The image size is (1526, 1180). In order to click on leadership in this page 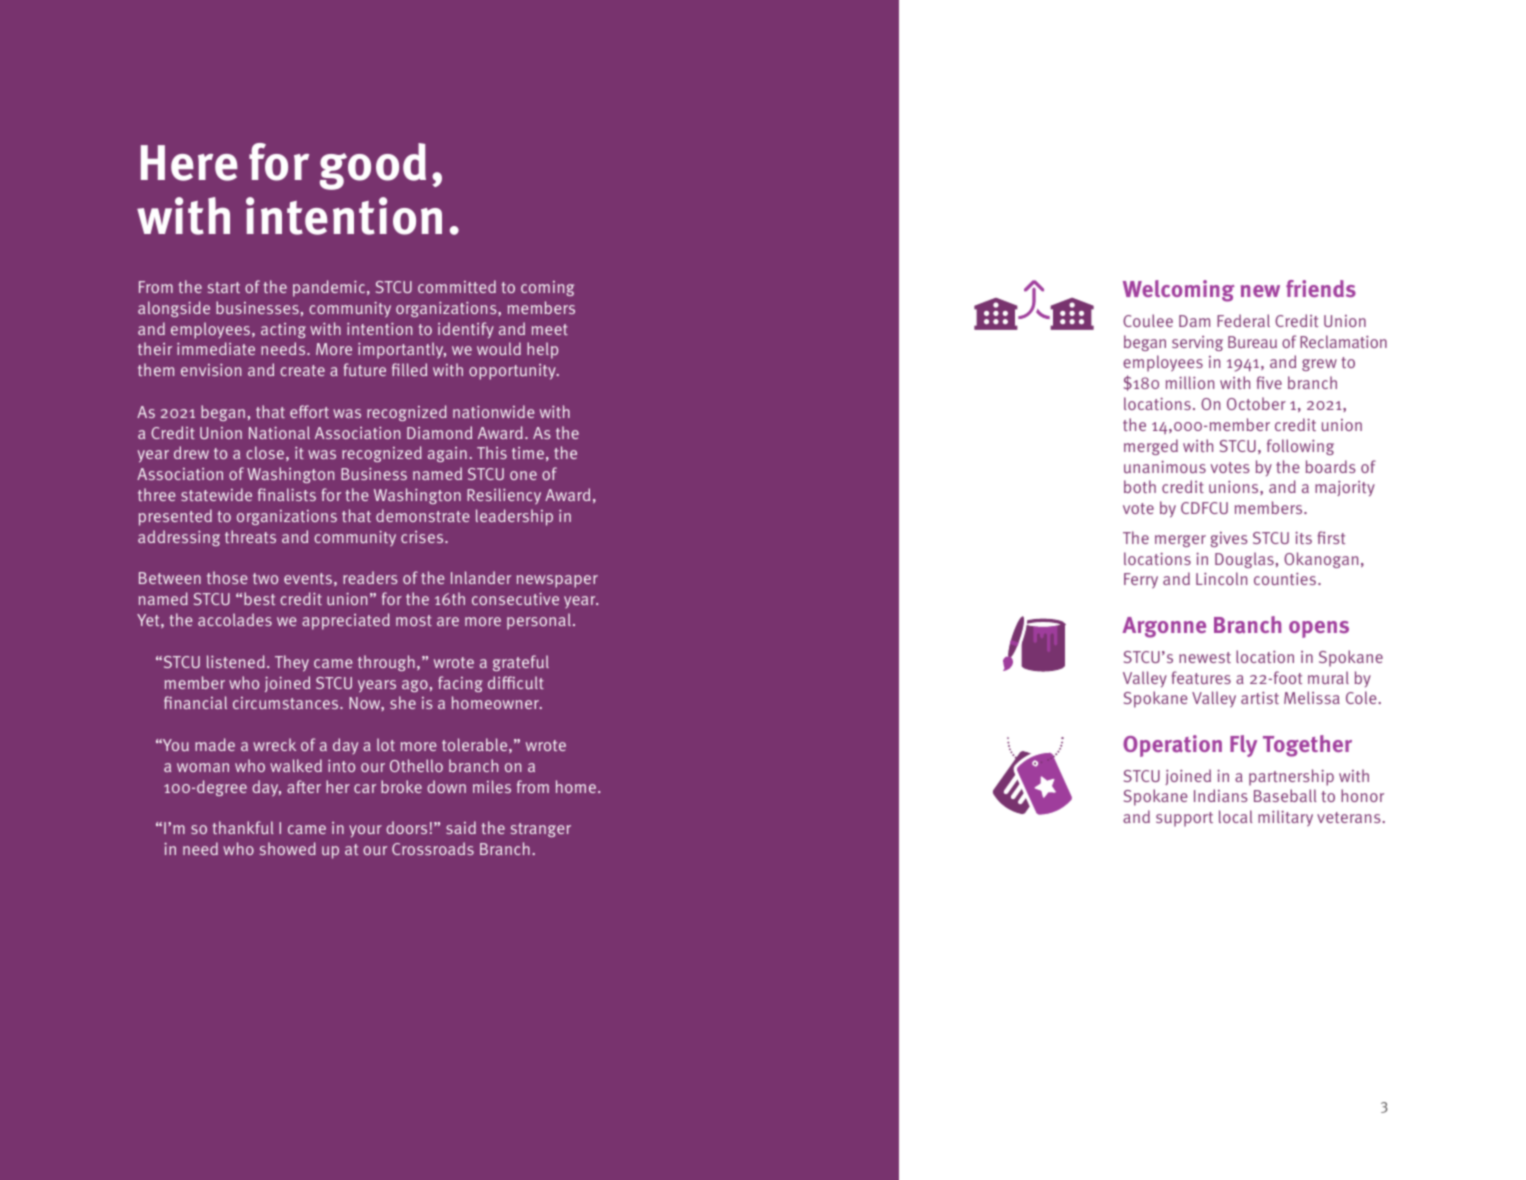, I will do `click(514, 517)`.
